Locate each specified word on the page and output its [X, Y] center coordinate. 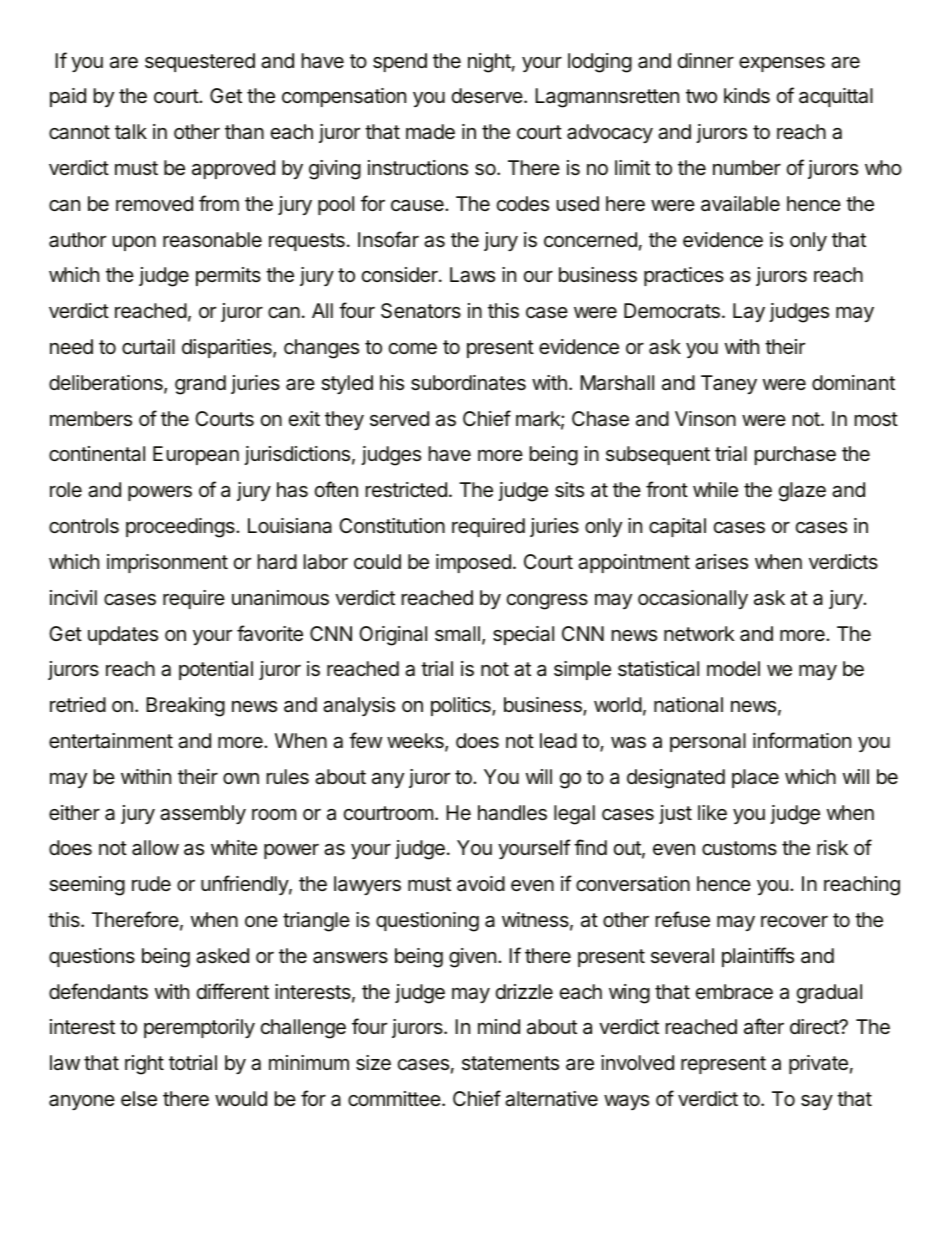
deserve [488, 96]
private [818, 1064]
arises [721, 562]
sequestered [200, 62]
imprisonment [167, 563]
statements [510, 1063]
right [144, 1065]
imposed [473, 563]
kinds [747, 96]
